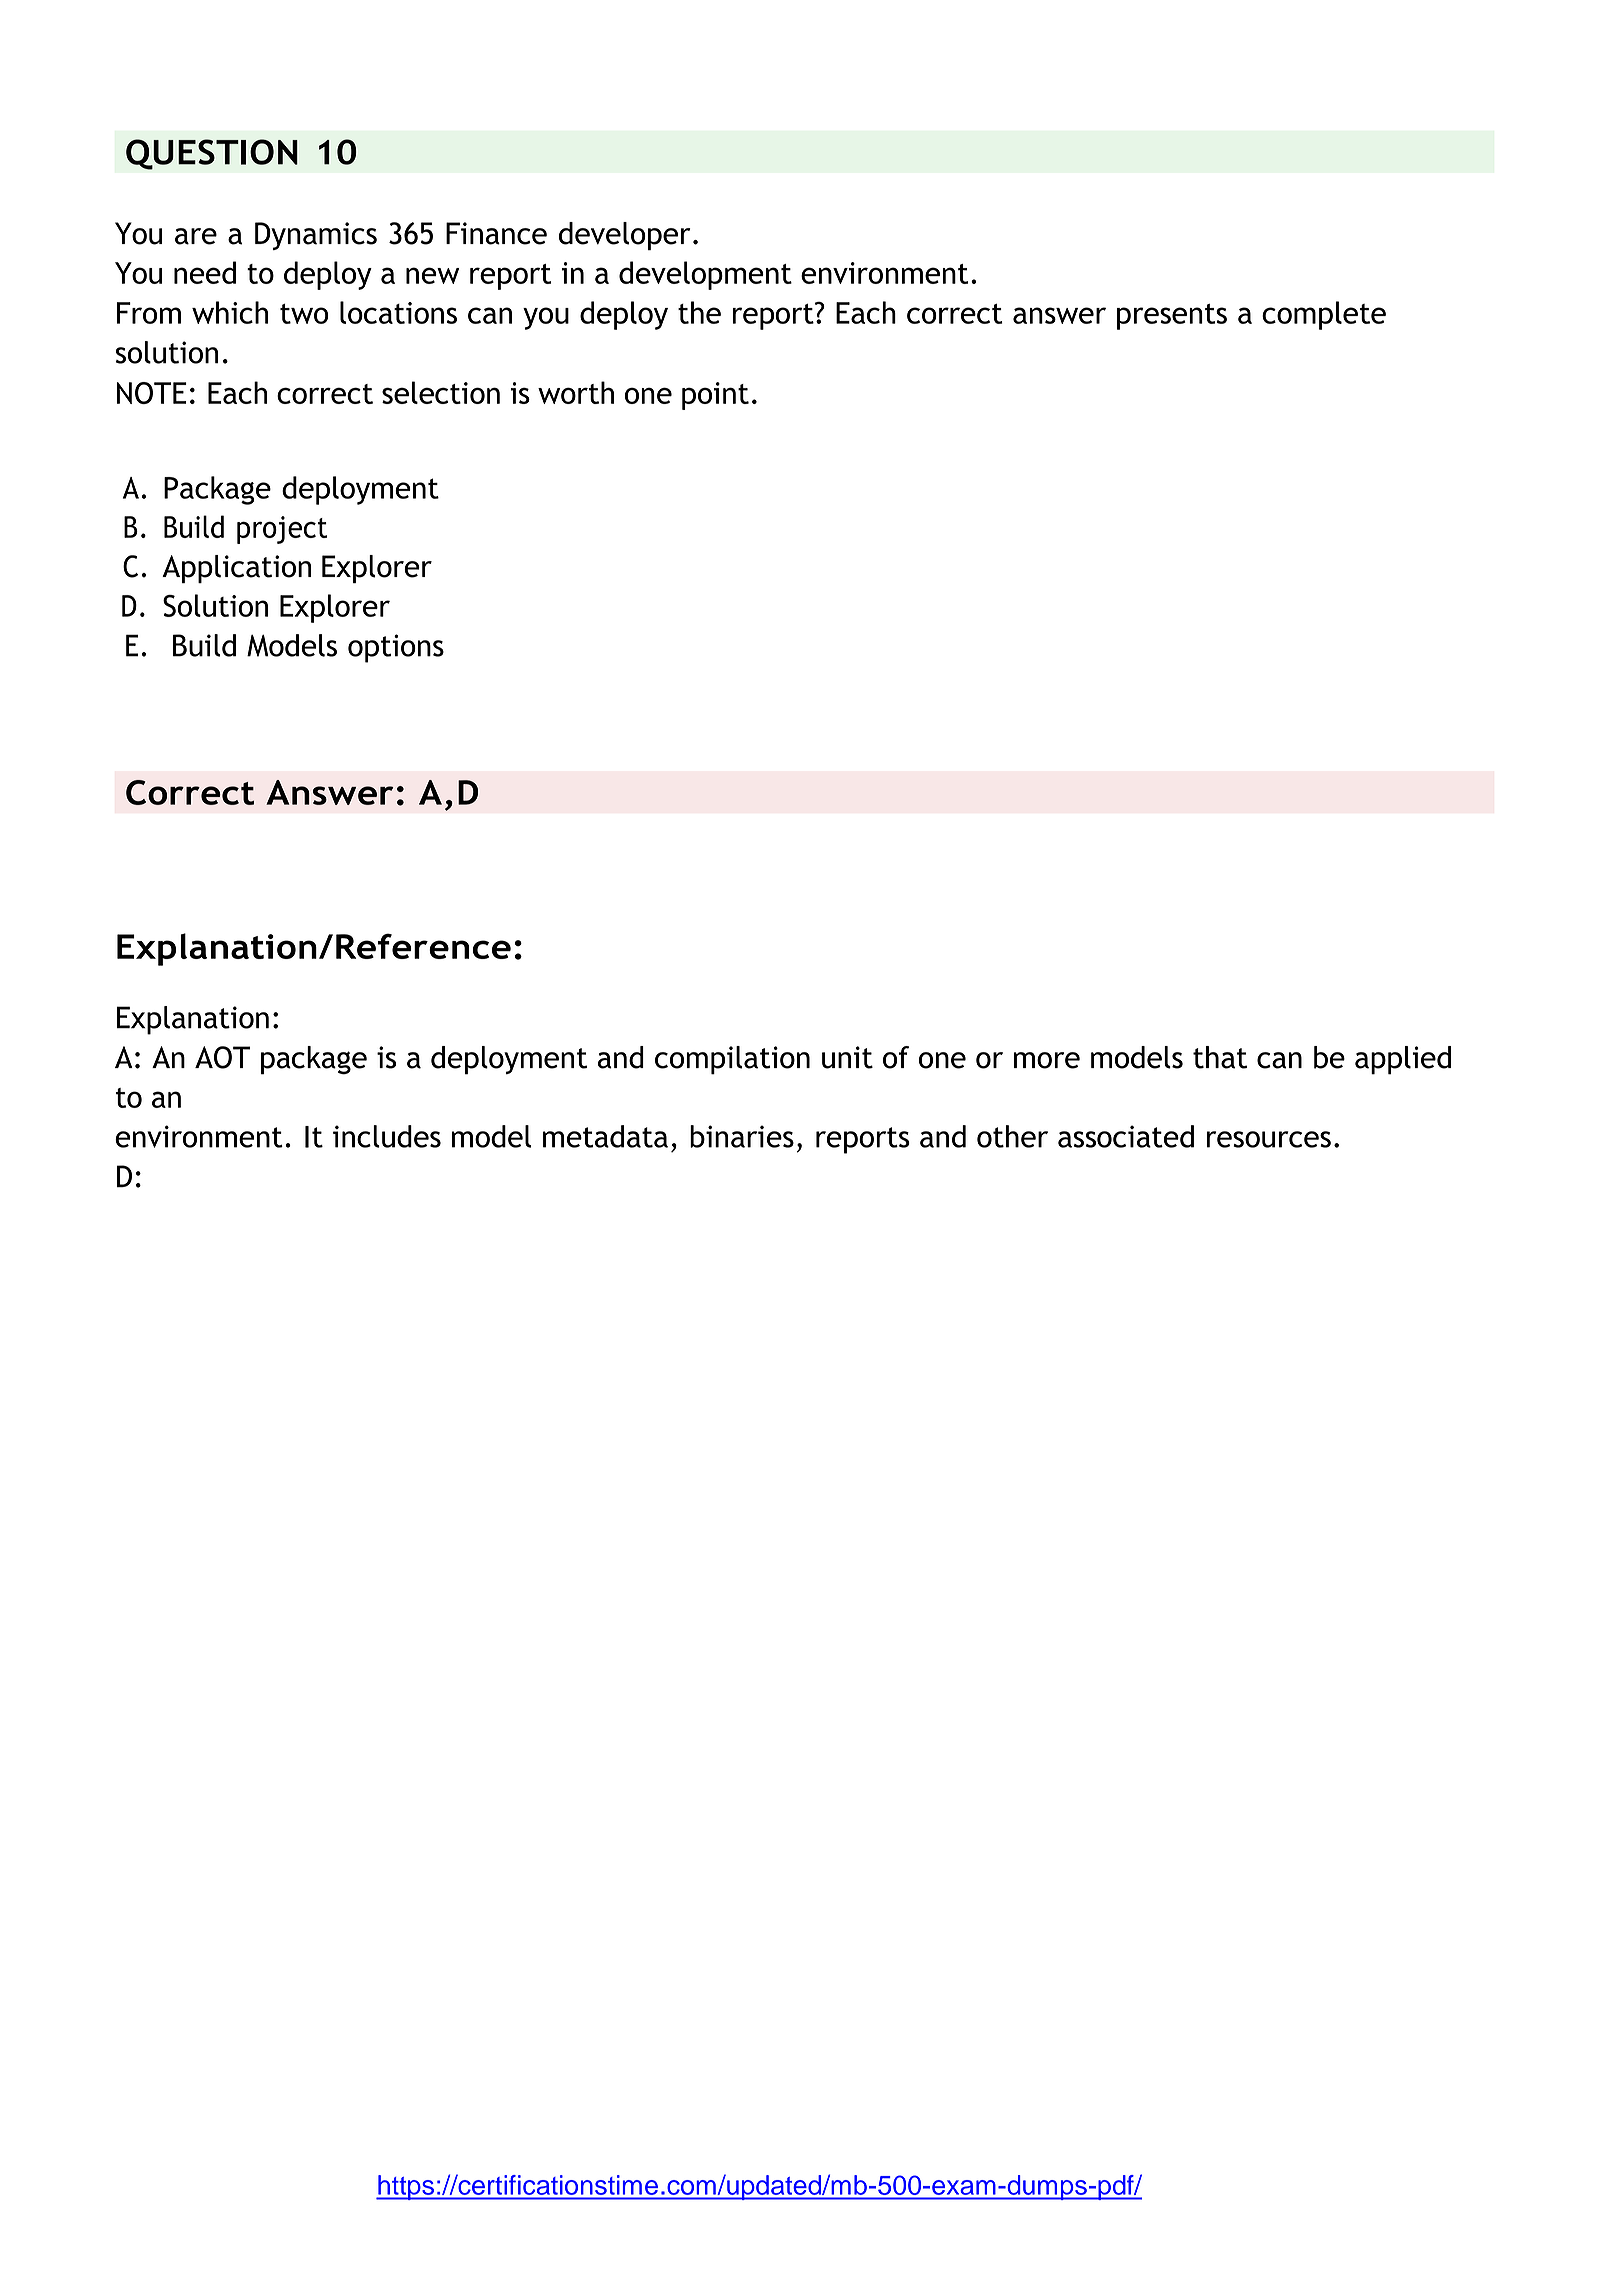 The height and width of the screenshot is (2277, 1610). I want to click on complete, so click(1324, 315).
